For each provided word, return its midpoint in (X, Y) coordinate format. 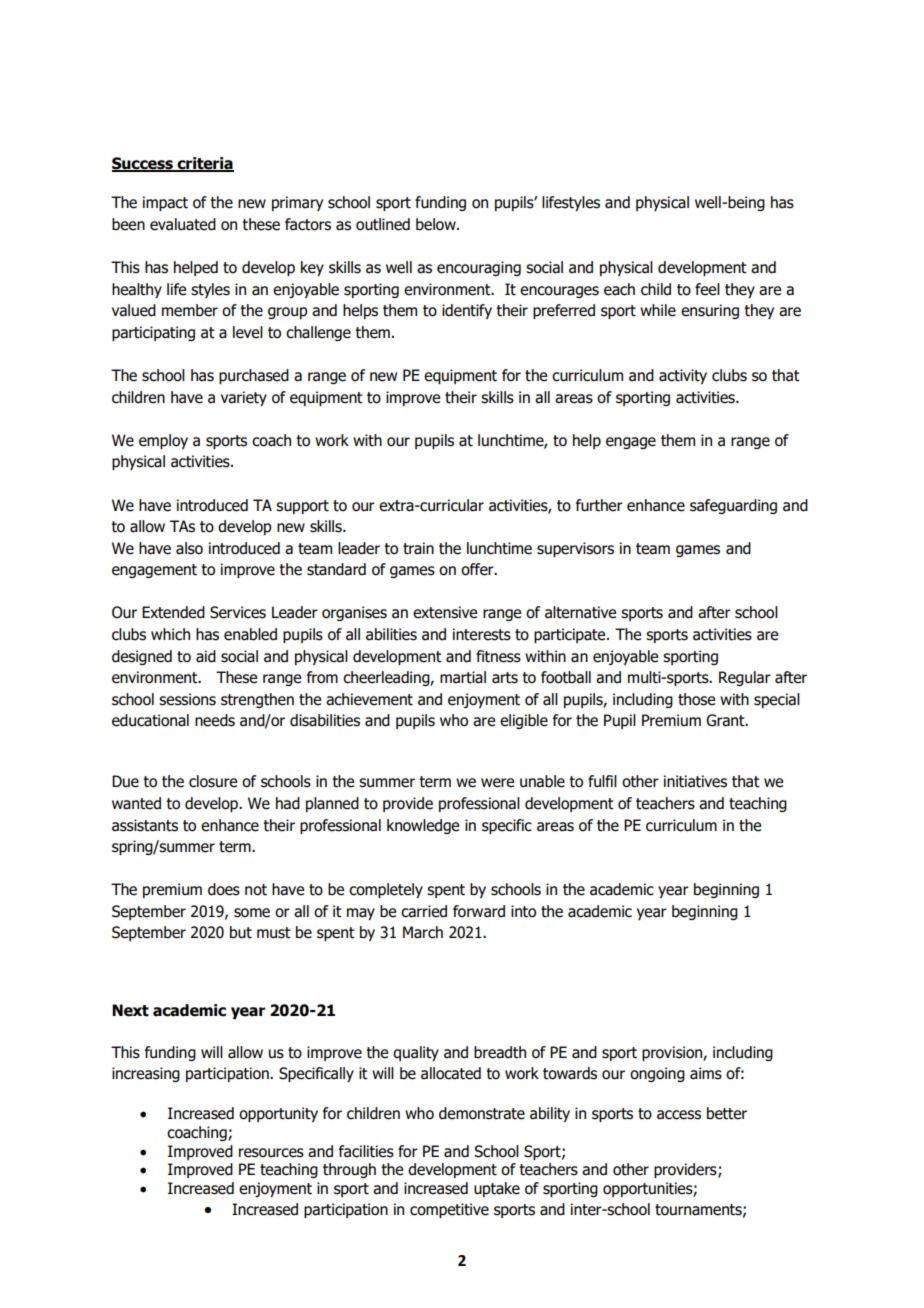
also (189, 548)
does (224, 889)
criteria (204, 164)
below (437, 224)
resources (271, 1153)
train (418, 548)
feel (707, 289)
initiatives (695, 781)
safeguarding (733, 506)
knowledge (423, 826)
